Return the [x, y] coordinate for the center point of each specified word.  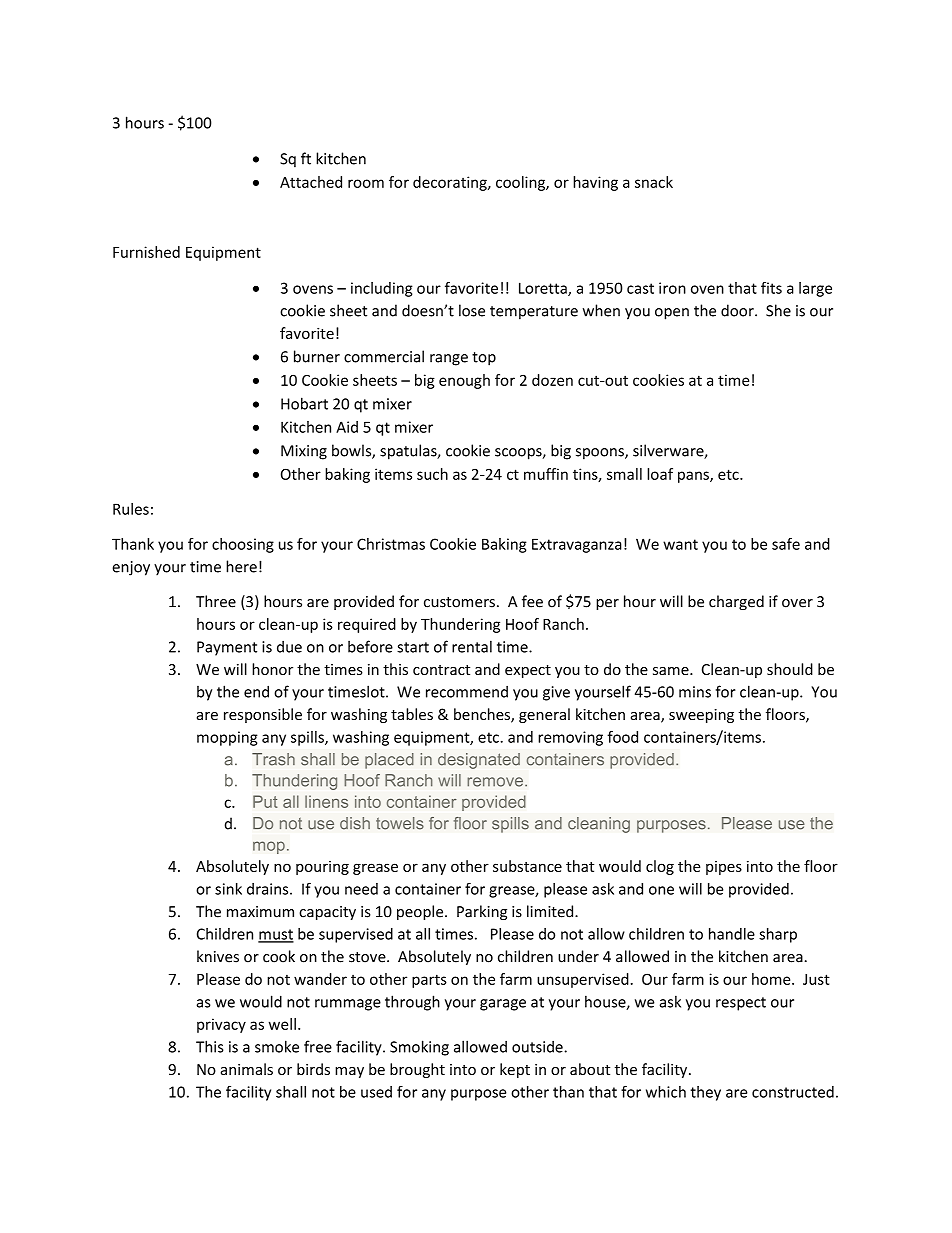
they [705, 1093]
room [366, 183]
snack [654, 182]
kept [515, 1070]
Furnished [146, 252]
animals [247, 1069]
